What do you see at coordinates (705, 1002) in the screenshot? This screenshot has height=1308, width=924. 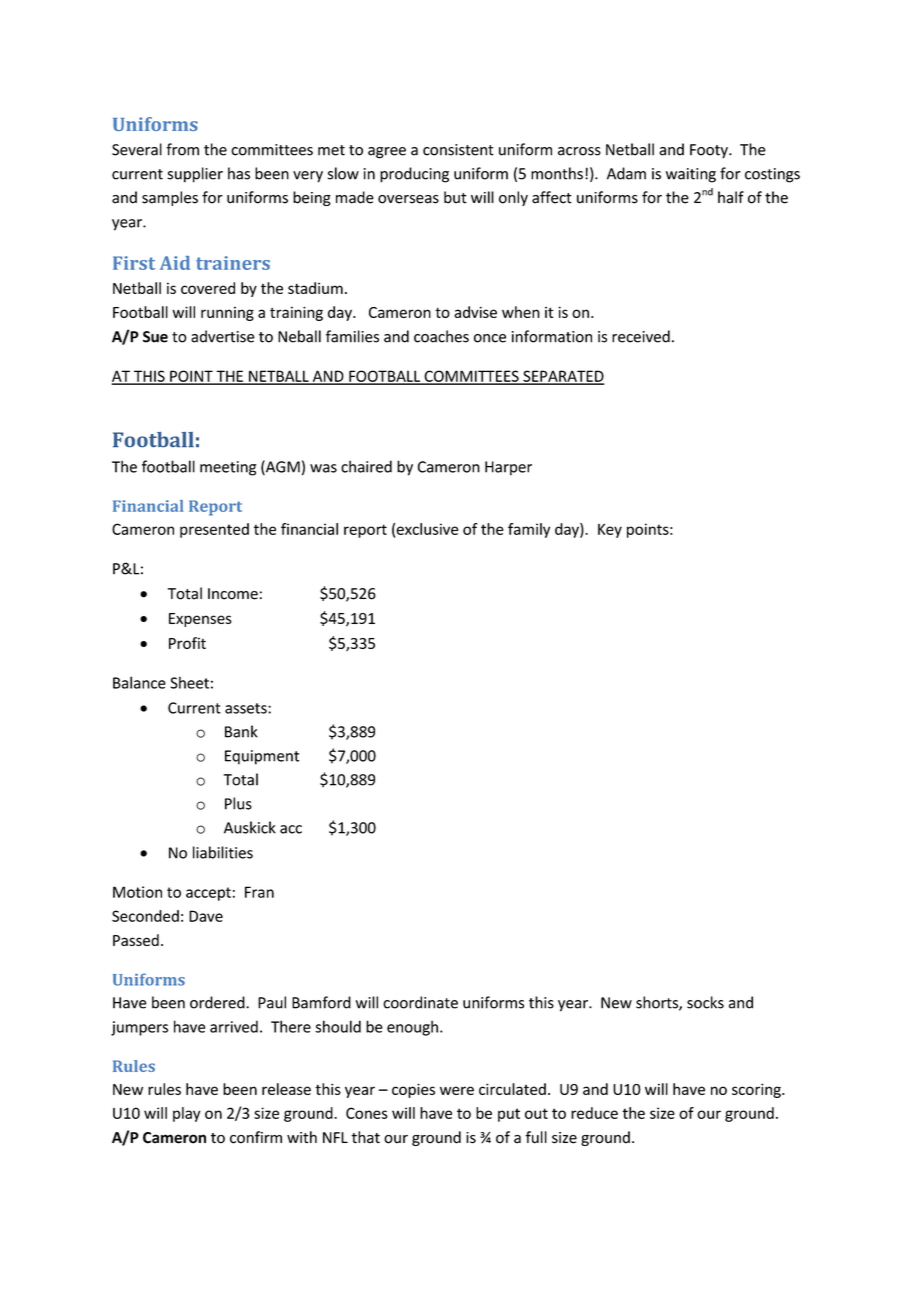 I see `socks` at bounding box center [705, 1002].
